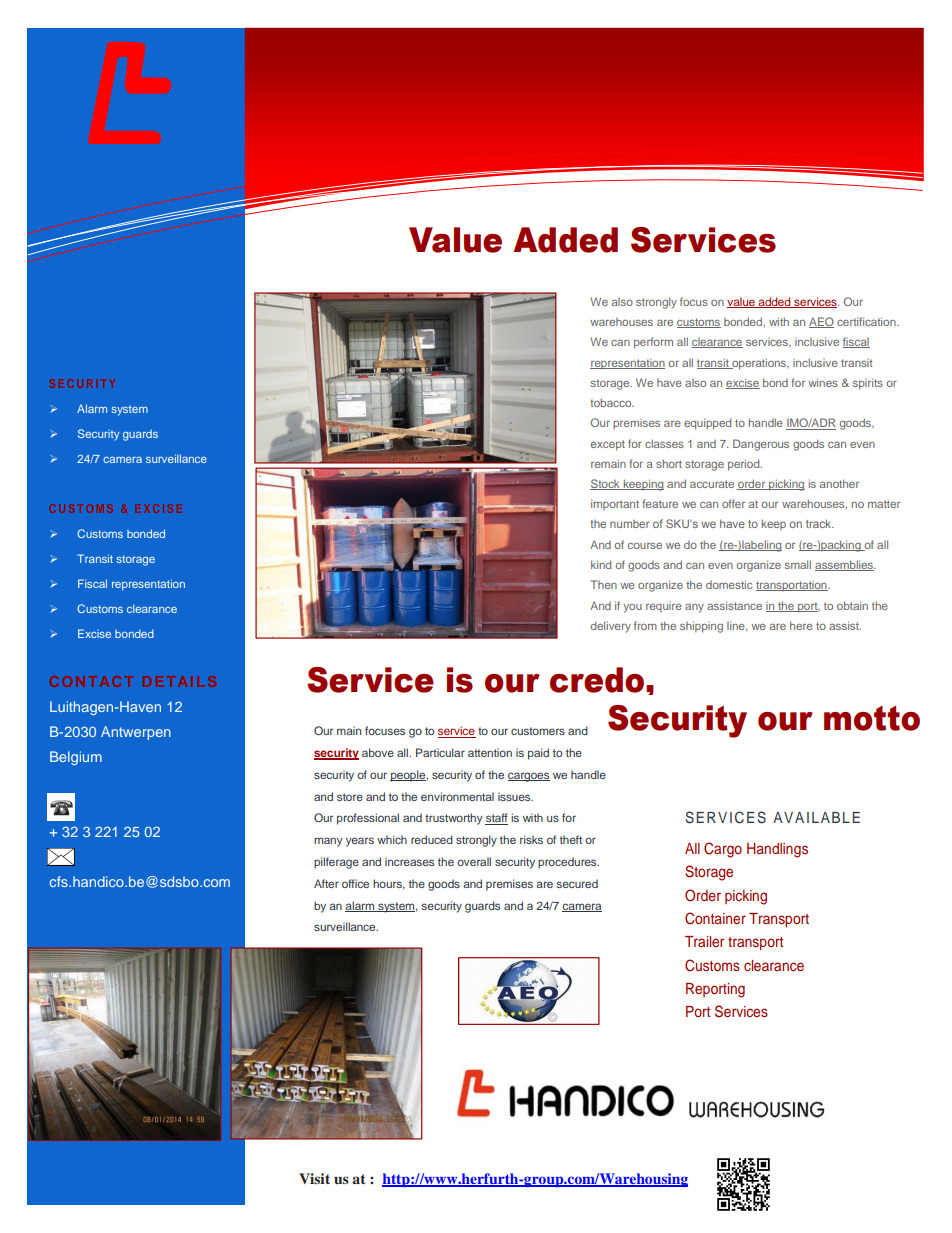 This image has width=952, height=1233. Describe the element at coordinates (715, 918) in the image. I see `Container` at that location.
